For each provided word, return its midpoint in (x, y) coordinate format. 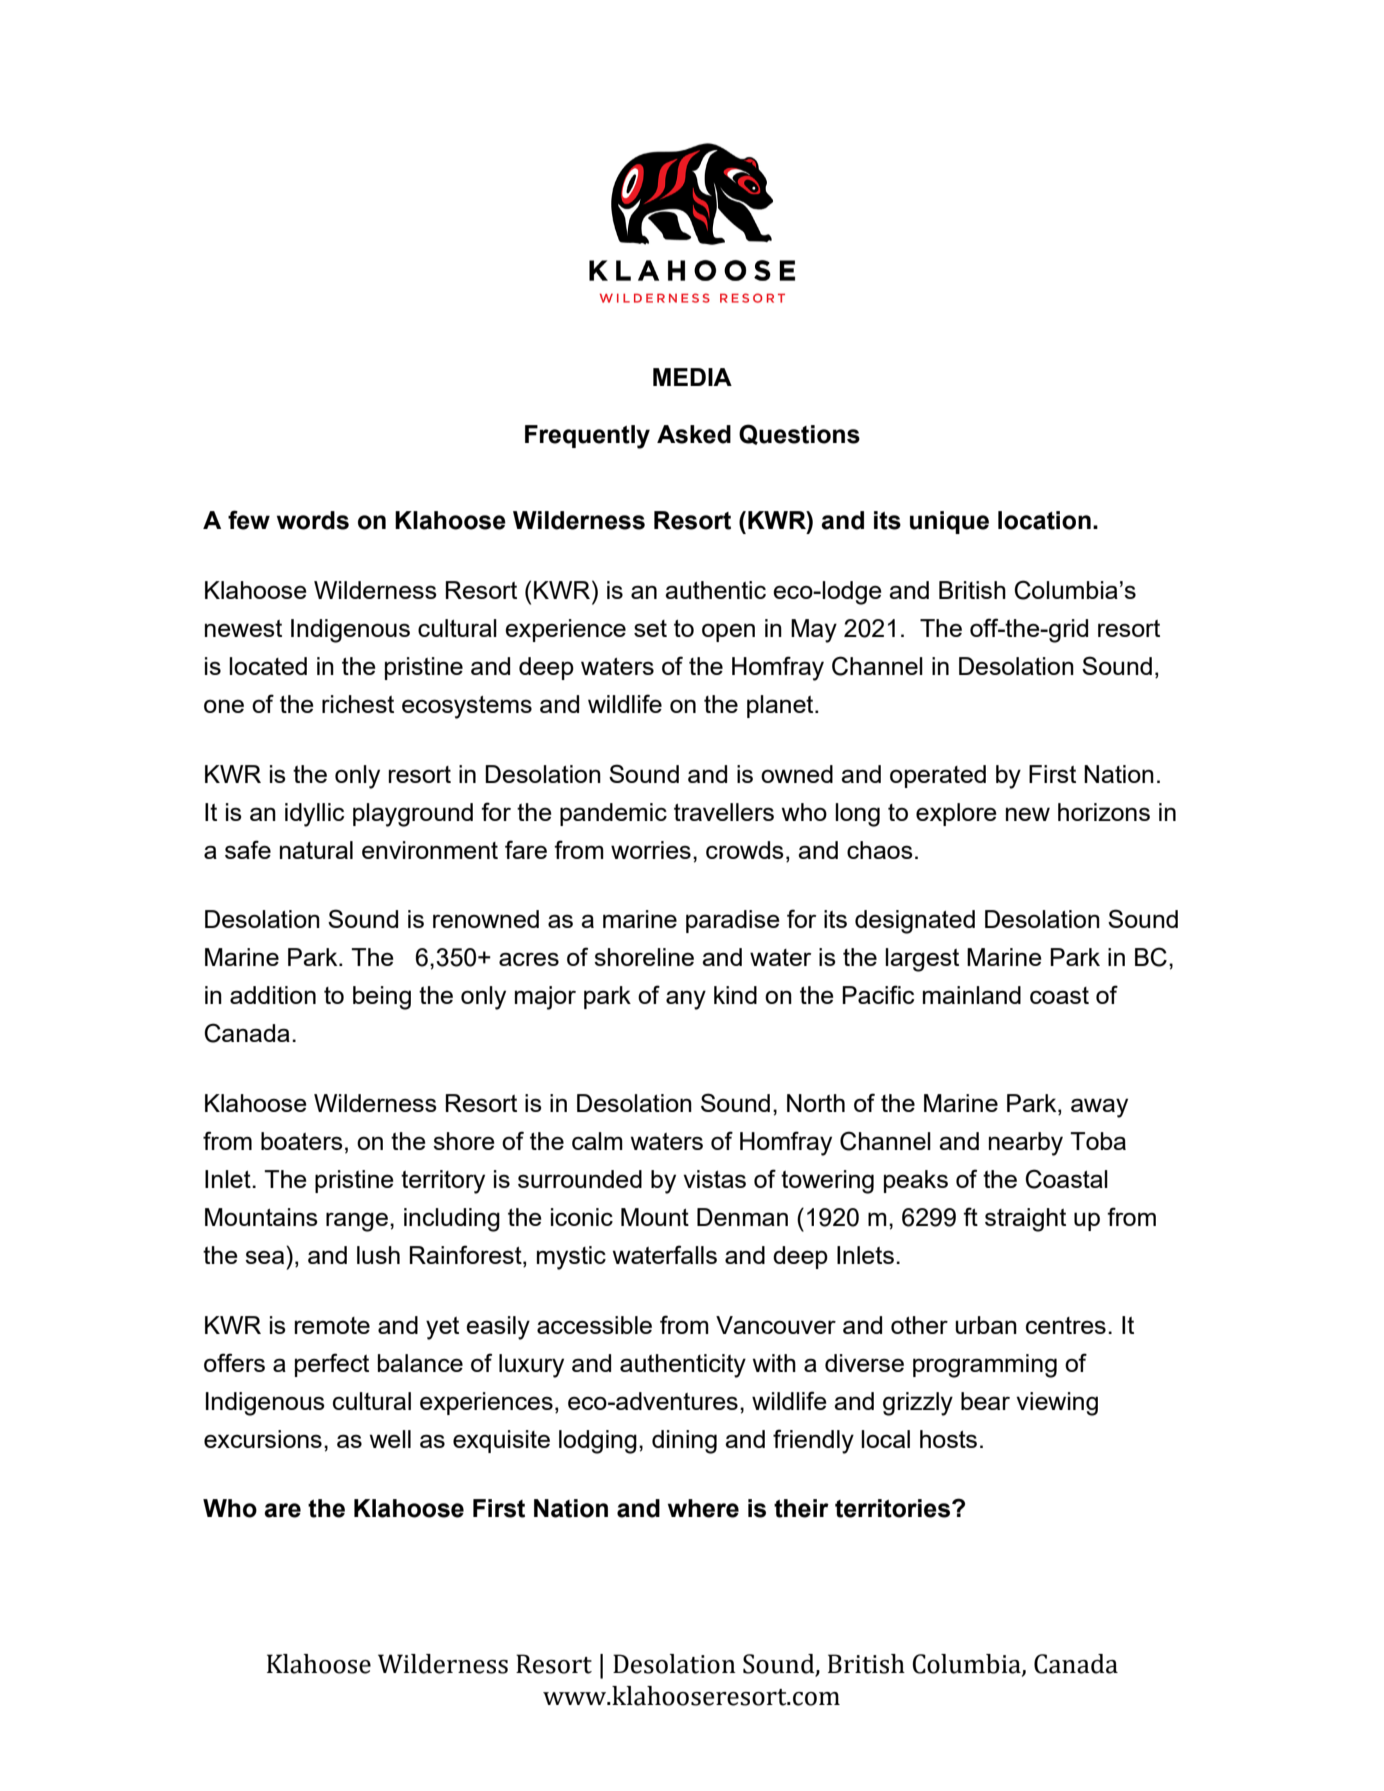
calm (597, 1141)
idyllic (314, 815)
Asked (694, 434)
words (313, 520)
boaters (302, 1141)
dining (684, 1442)
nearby (1026, 1144)
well (390, 1439)
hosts (948, 1439)
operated (938, 776)
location (1044, 520)
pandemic (613, 814)
